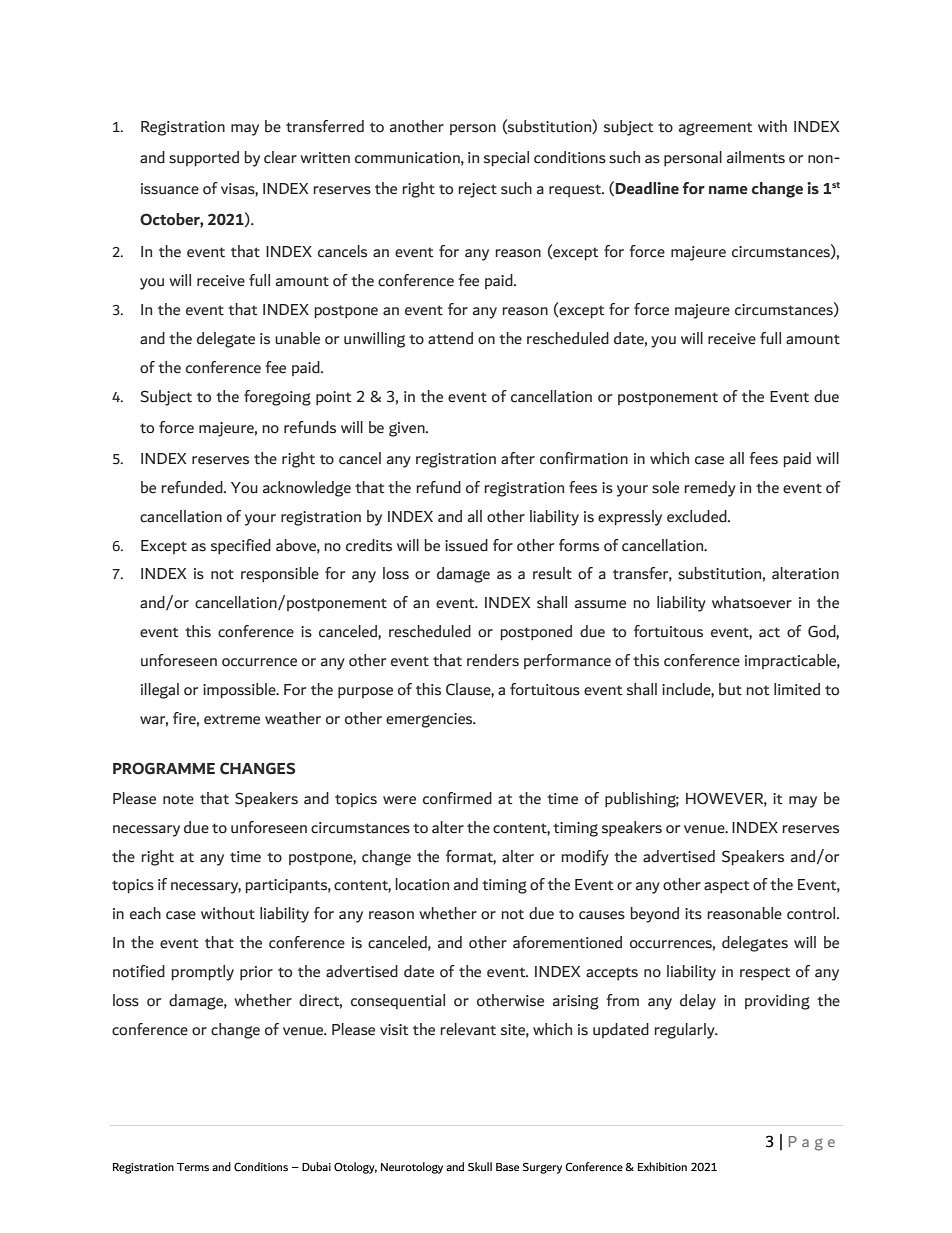 This image has width=952, height=1233. What do you see at coordinates (756, 157) in the image?
I see `ailments` at bounding box center [756, 157].
